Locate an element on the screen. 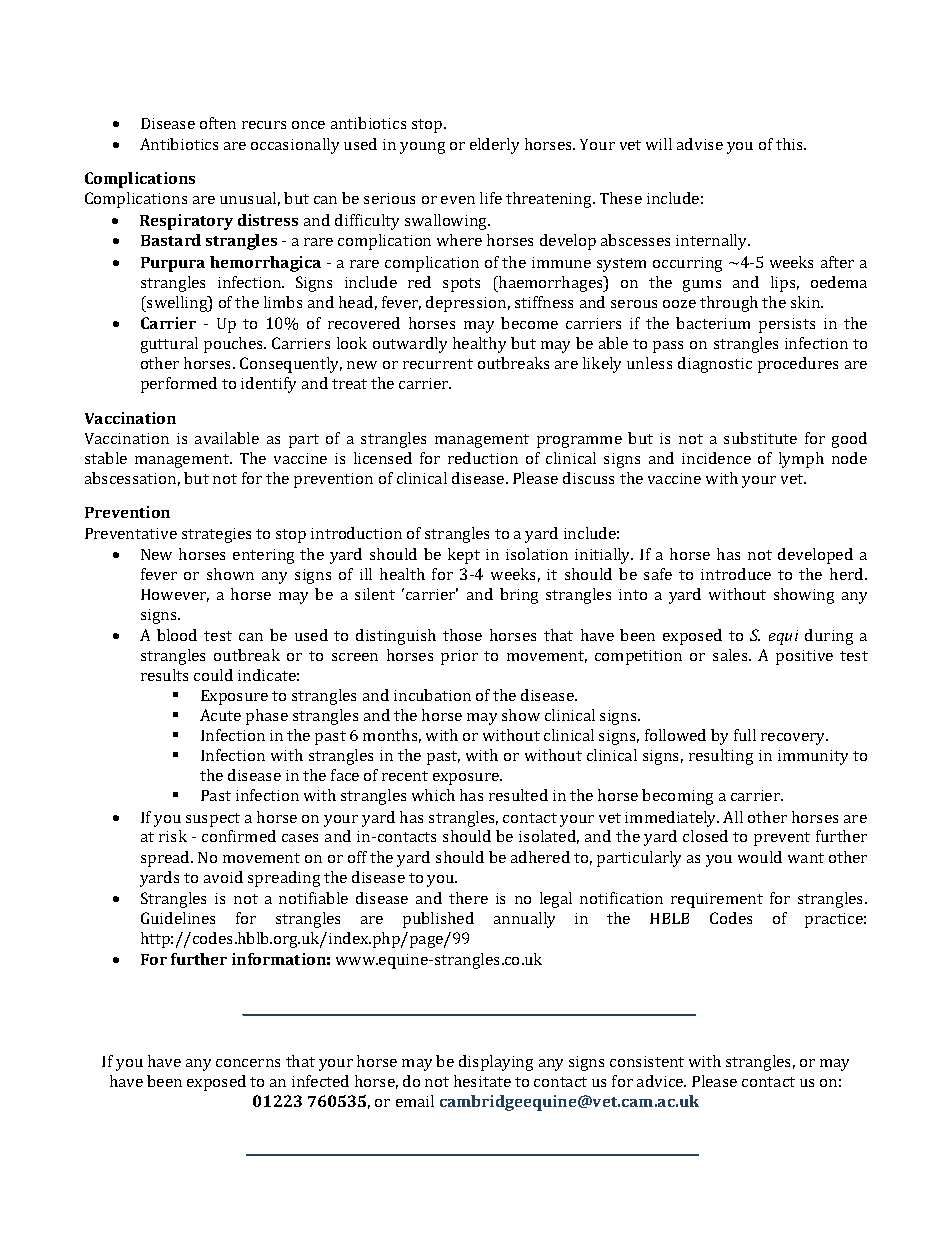 The image size is (952, 1233). procedures is located at coordinates (798, 365).
